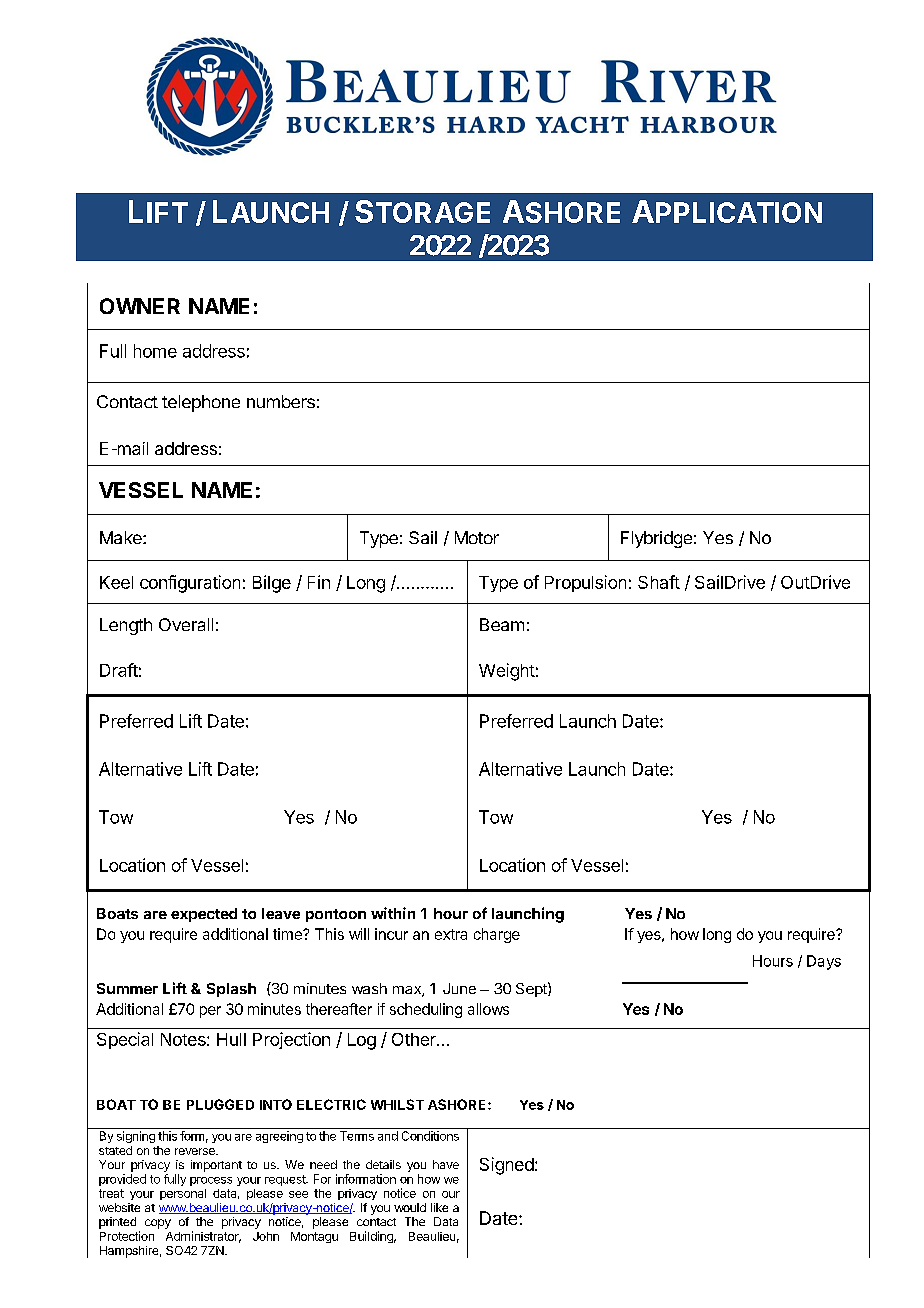  What do you see at coordinates (659, 582) in the screenshot?
I see `Shaft` at bounding box center [659, 582].
